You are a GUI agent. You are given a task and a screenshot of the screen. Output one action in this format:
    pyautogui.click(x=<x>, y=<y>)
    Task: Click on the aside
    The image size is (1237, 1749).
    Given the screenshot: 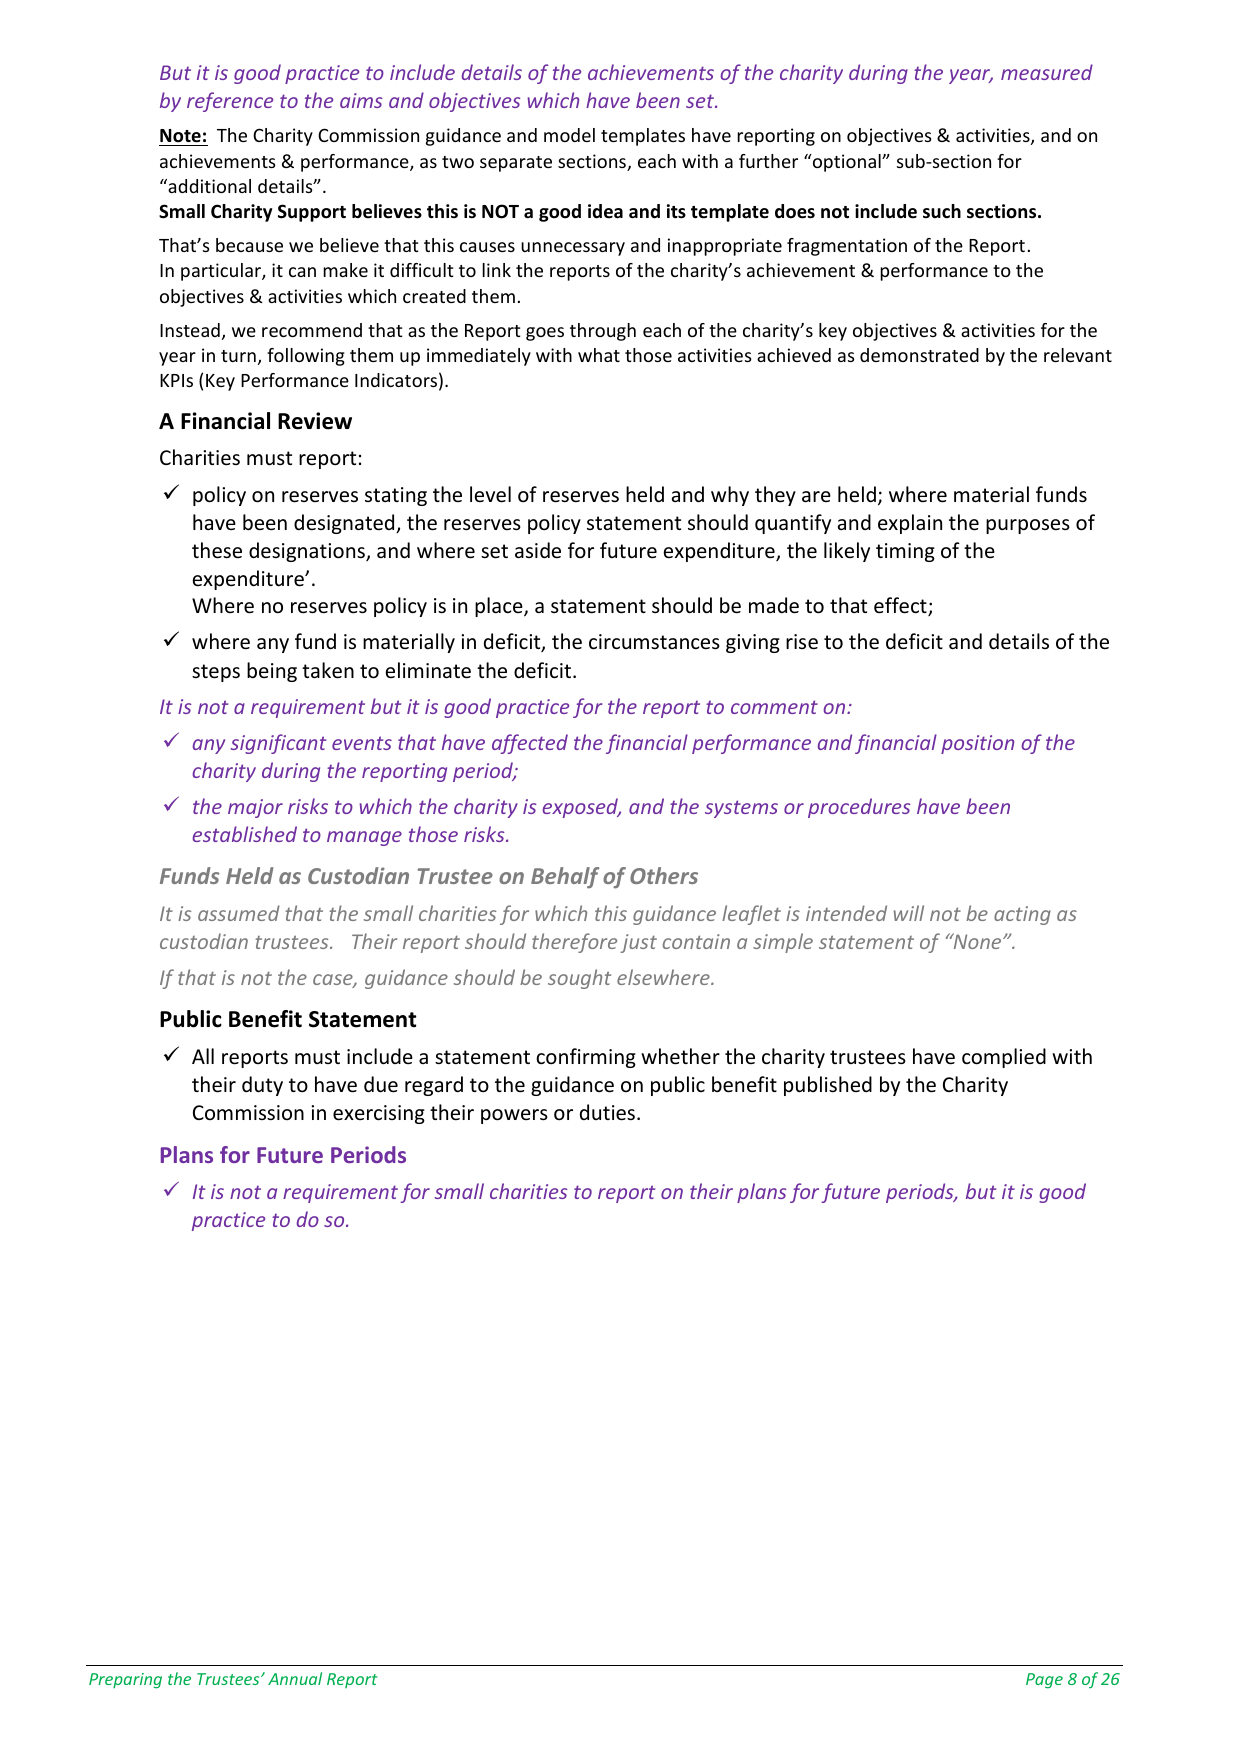 What is the action you would take?
    pyautogui.click(x=538, y=550)
